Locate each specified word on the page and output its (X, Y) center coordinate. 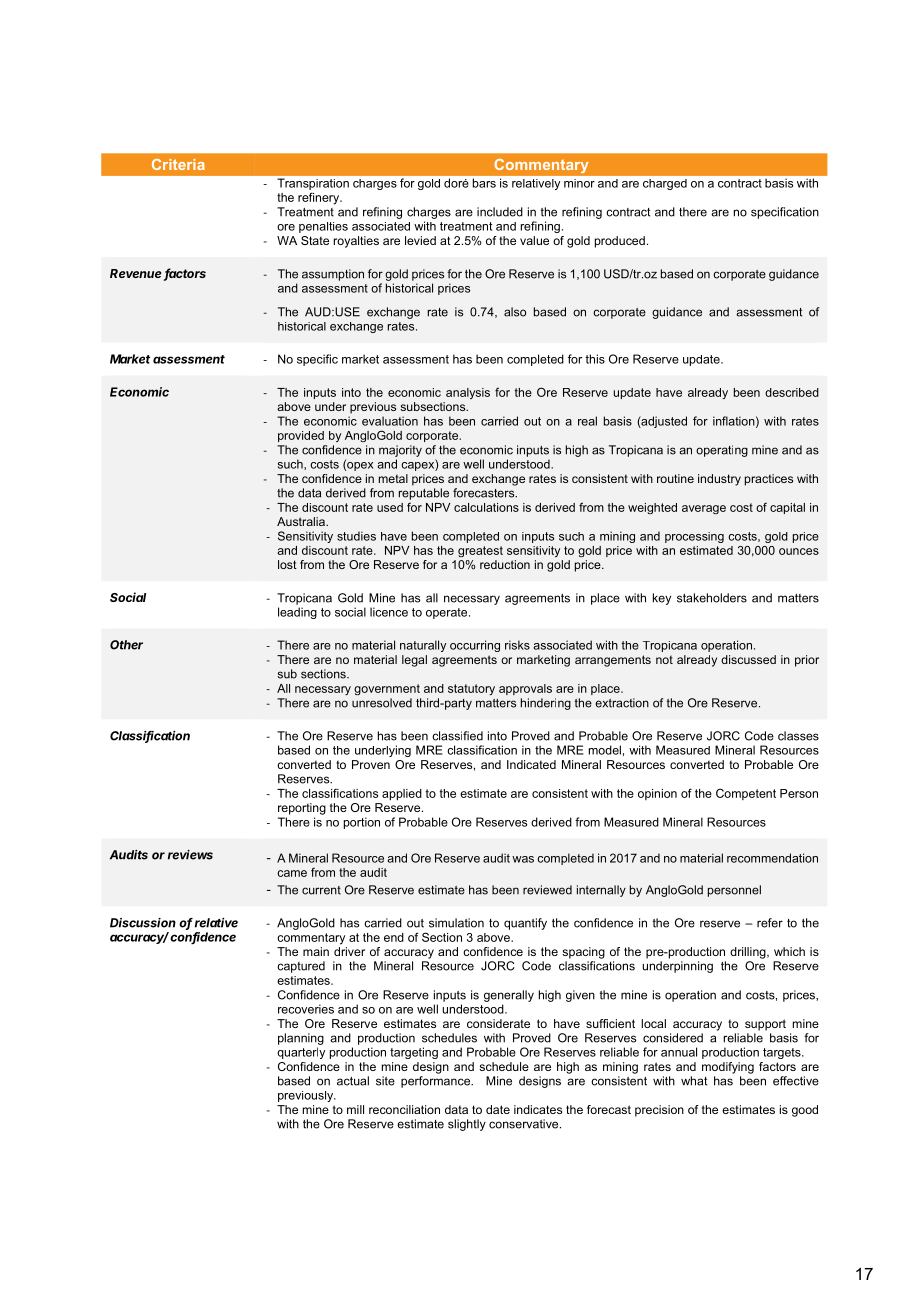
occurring (475, 646)
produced (620, 242)
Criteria (178, 164)
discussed (748, 659)
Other (126, 645)
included (500, 212)
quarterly (301, 1053)
